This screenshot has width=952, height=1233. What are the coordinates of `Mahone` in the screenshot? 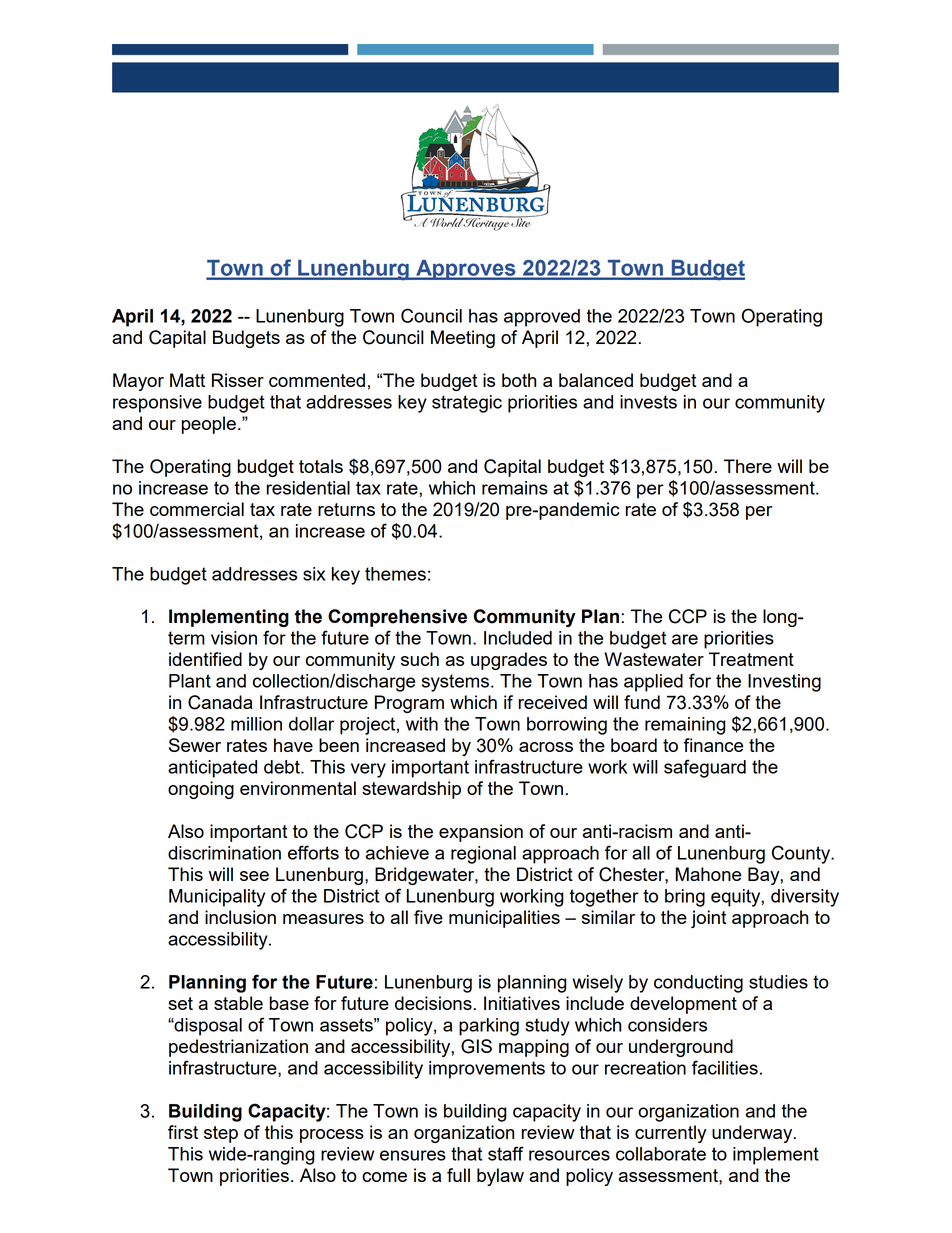 It's located at (708, 874).
